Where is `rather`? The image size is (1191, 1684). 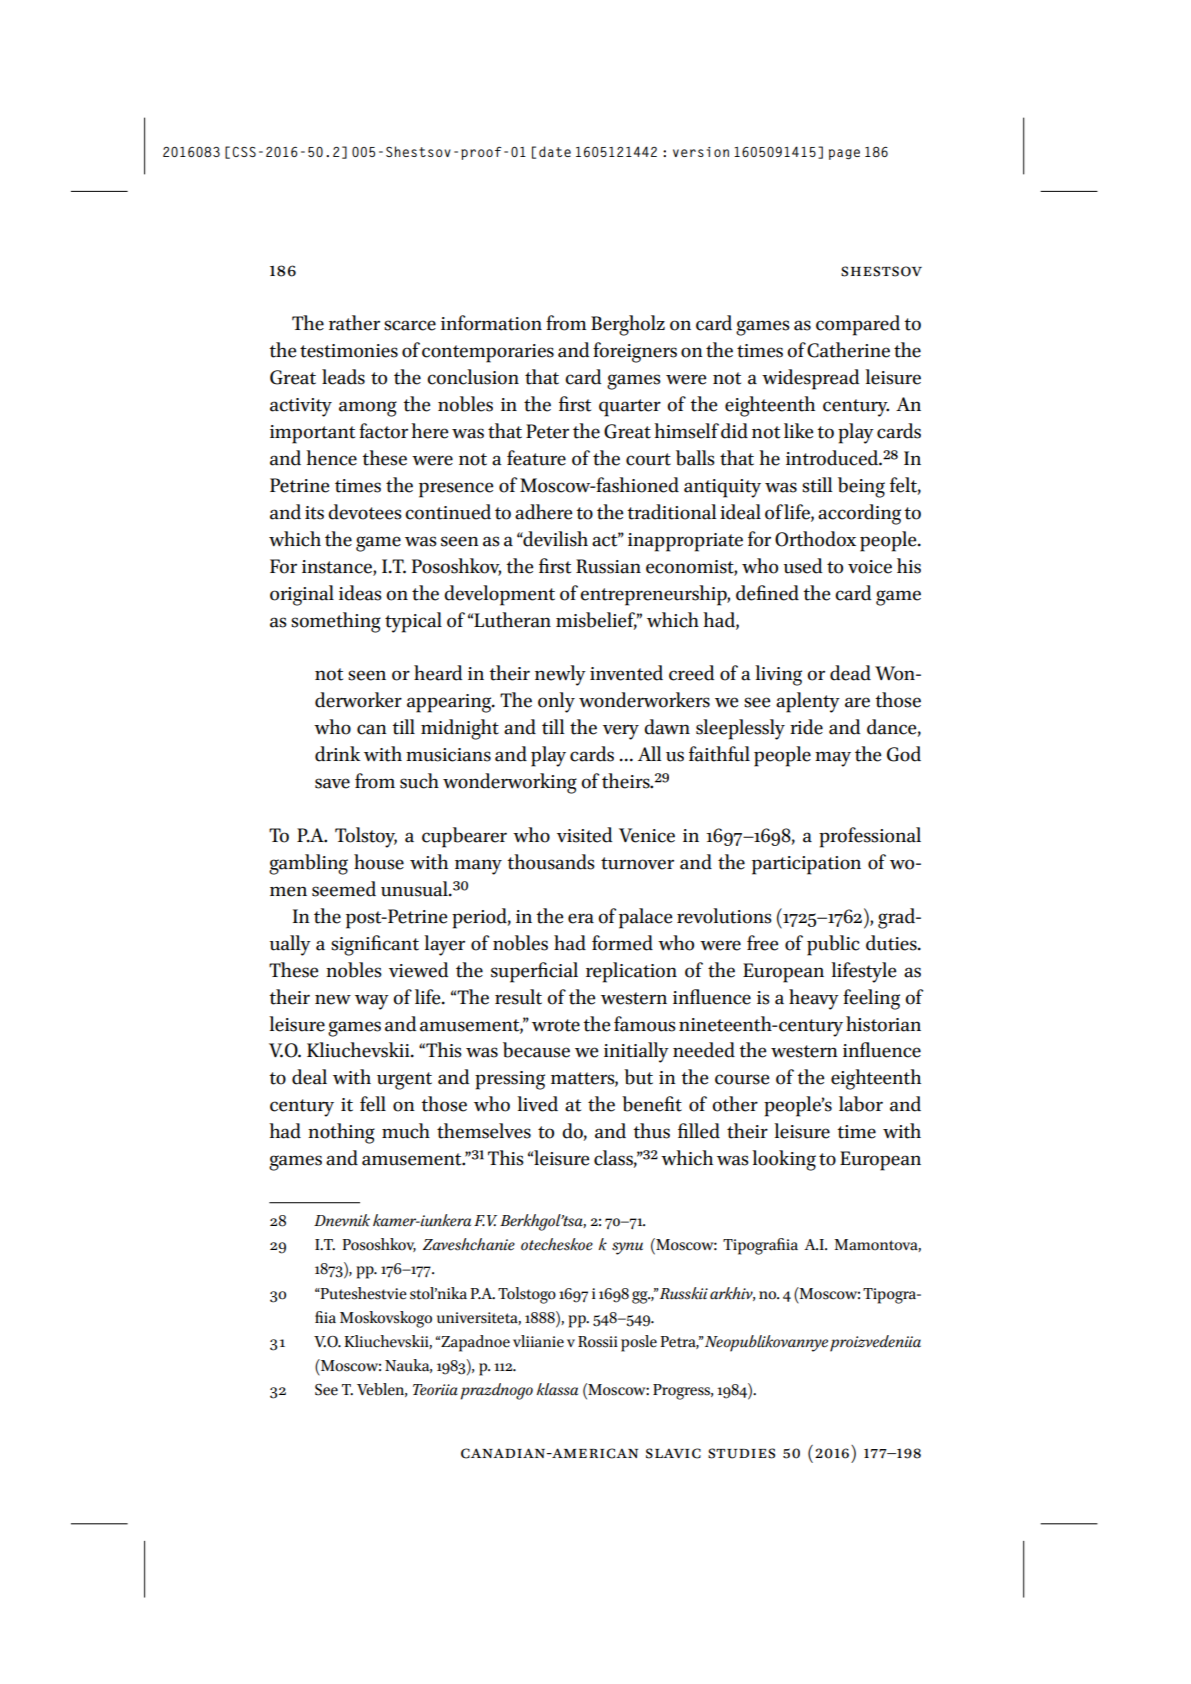 rather is located at coordinates (354, 323).
